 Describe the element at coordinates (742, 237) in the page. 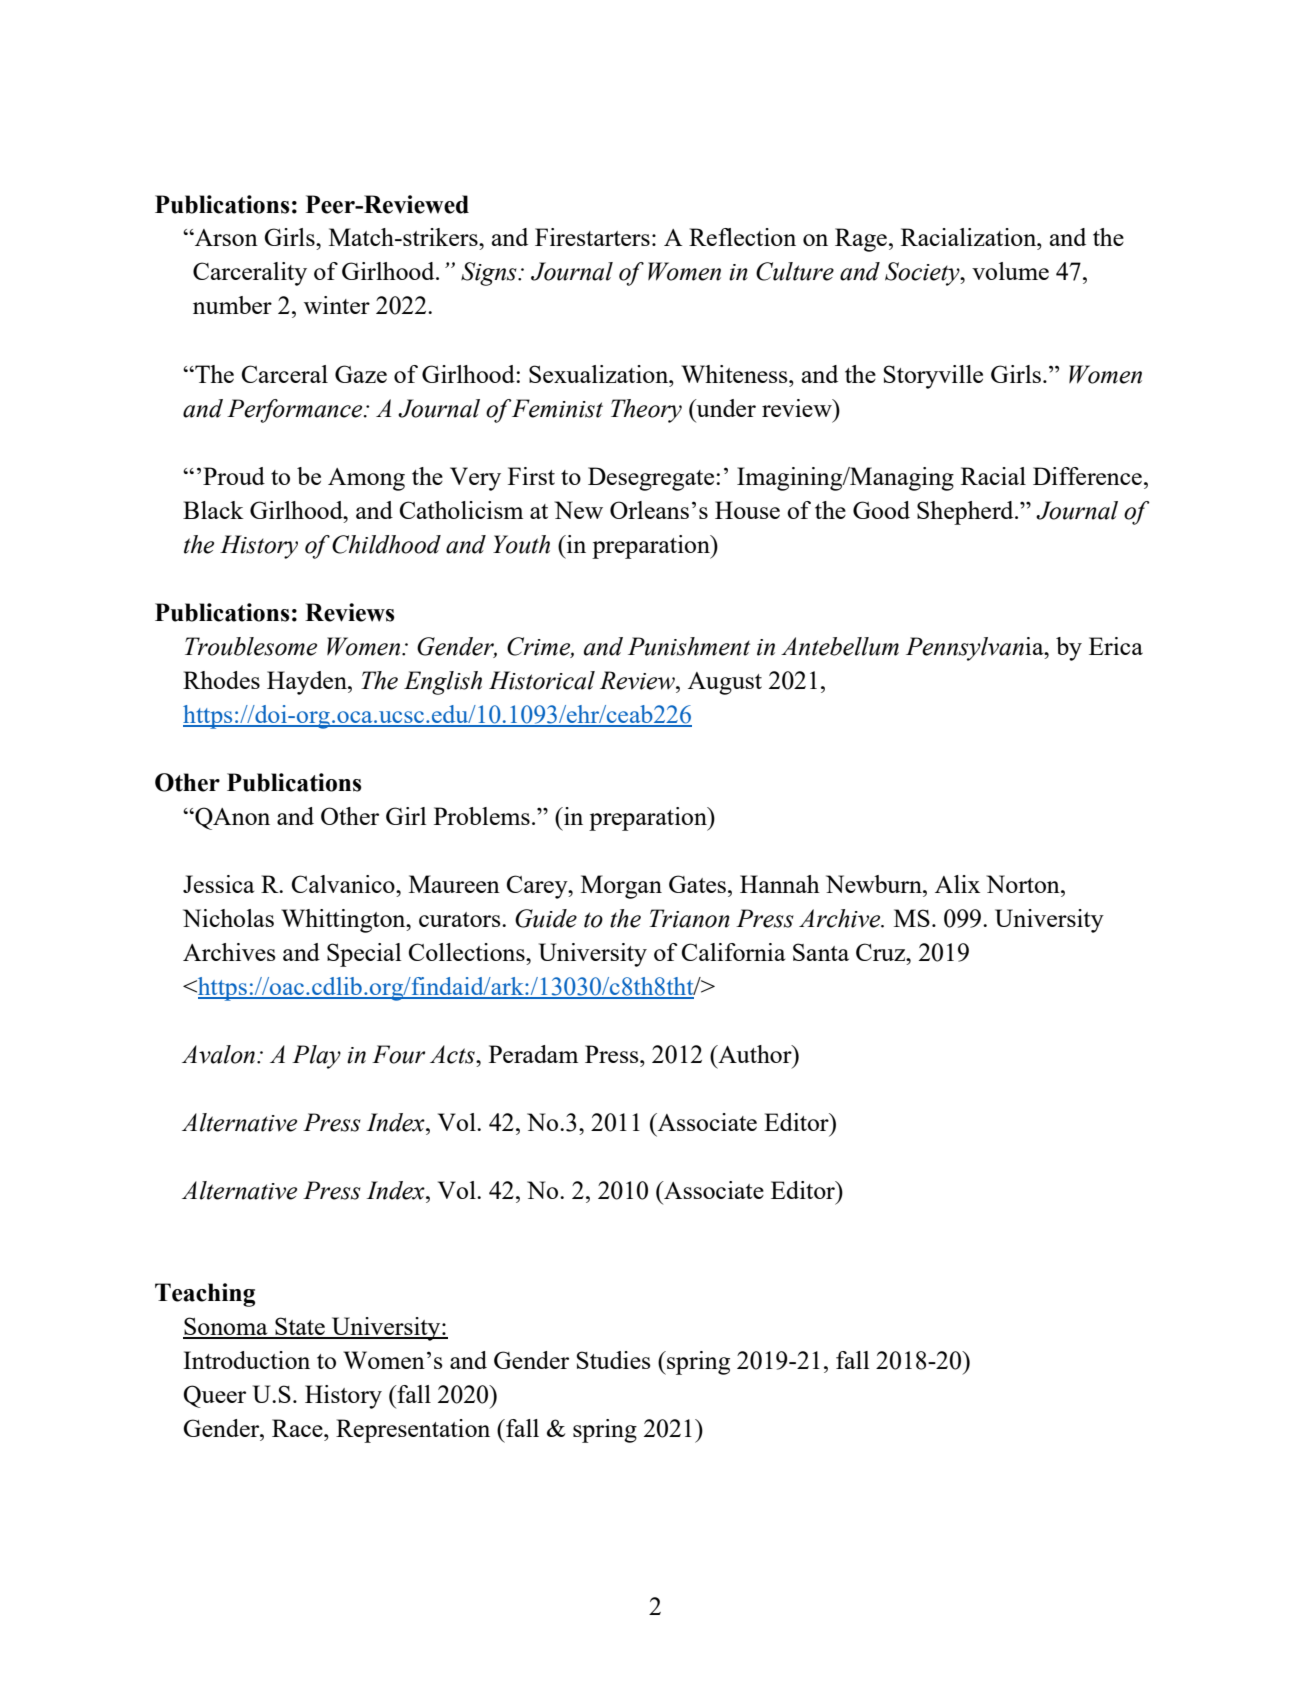

I see `Reflection` at that location.
